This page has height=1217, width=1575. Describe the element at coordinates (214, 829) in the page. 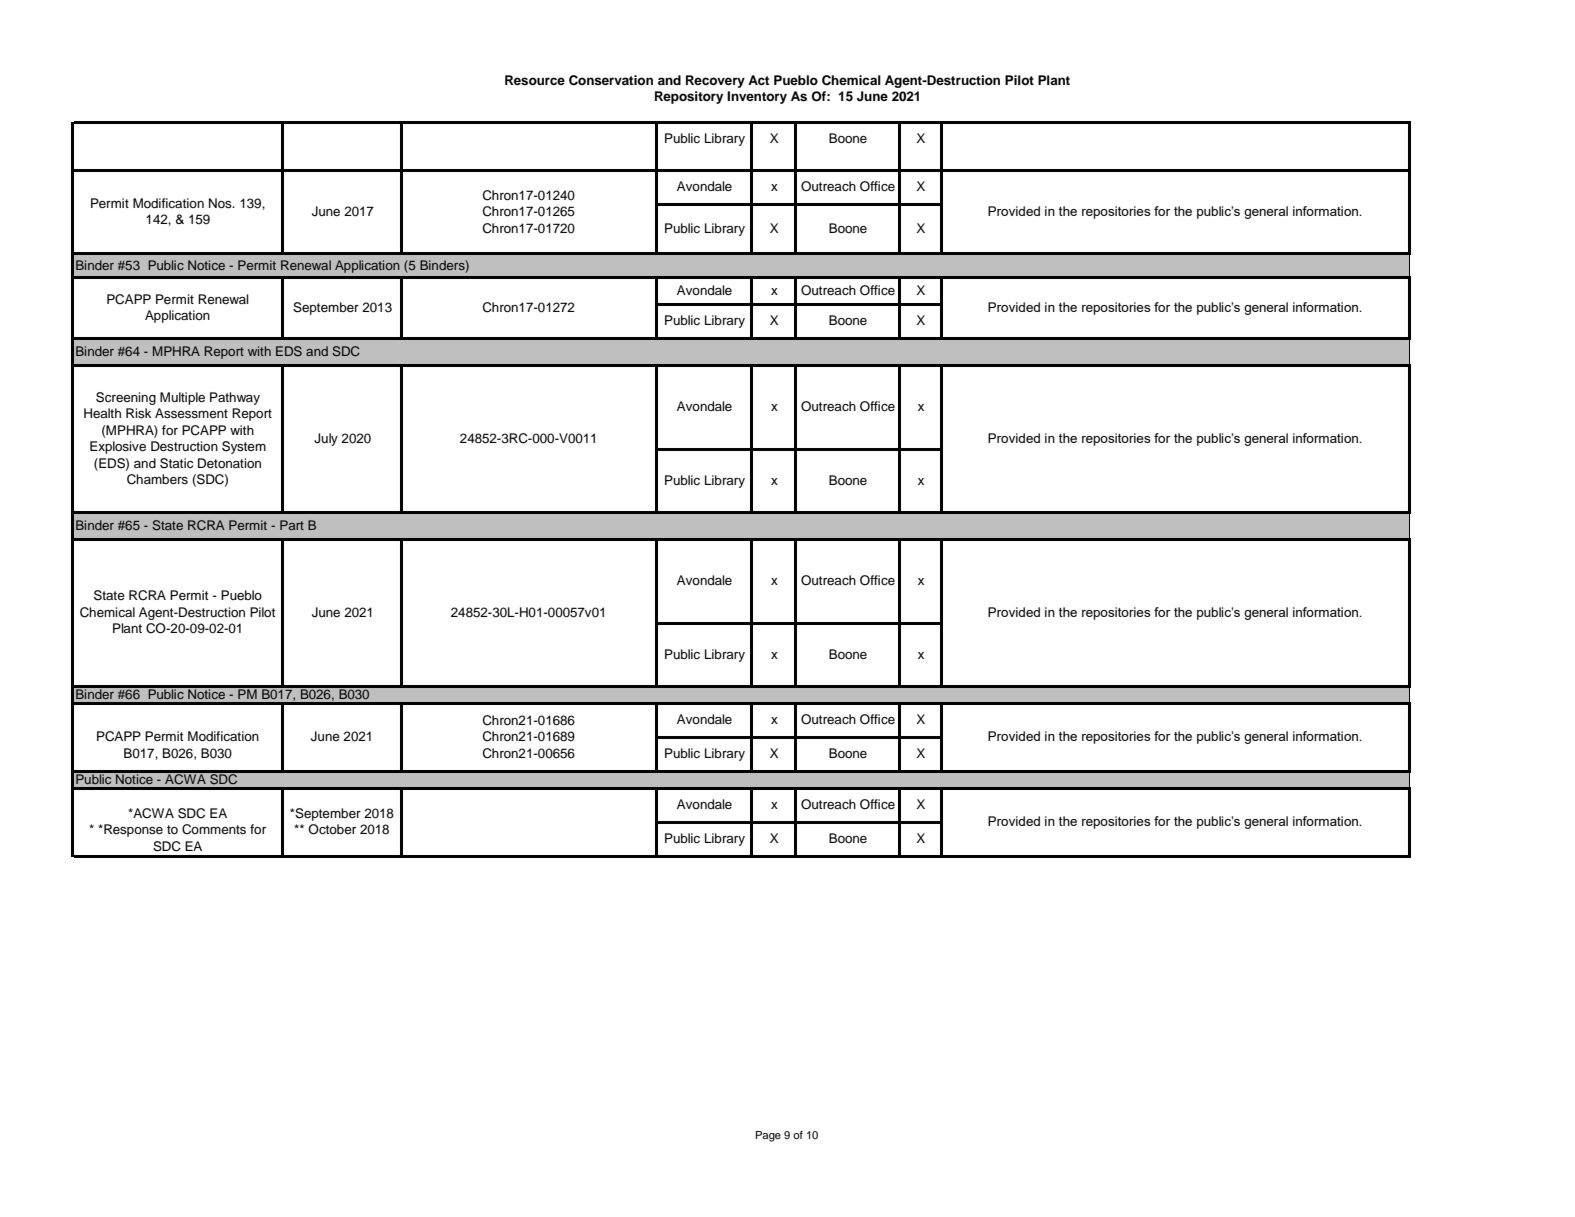

I see `Comments` at that location.
